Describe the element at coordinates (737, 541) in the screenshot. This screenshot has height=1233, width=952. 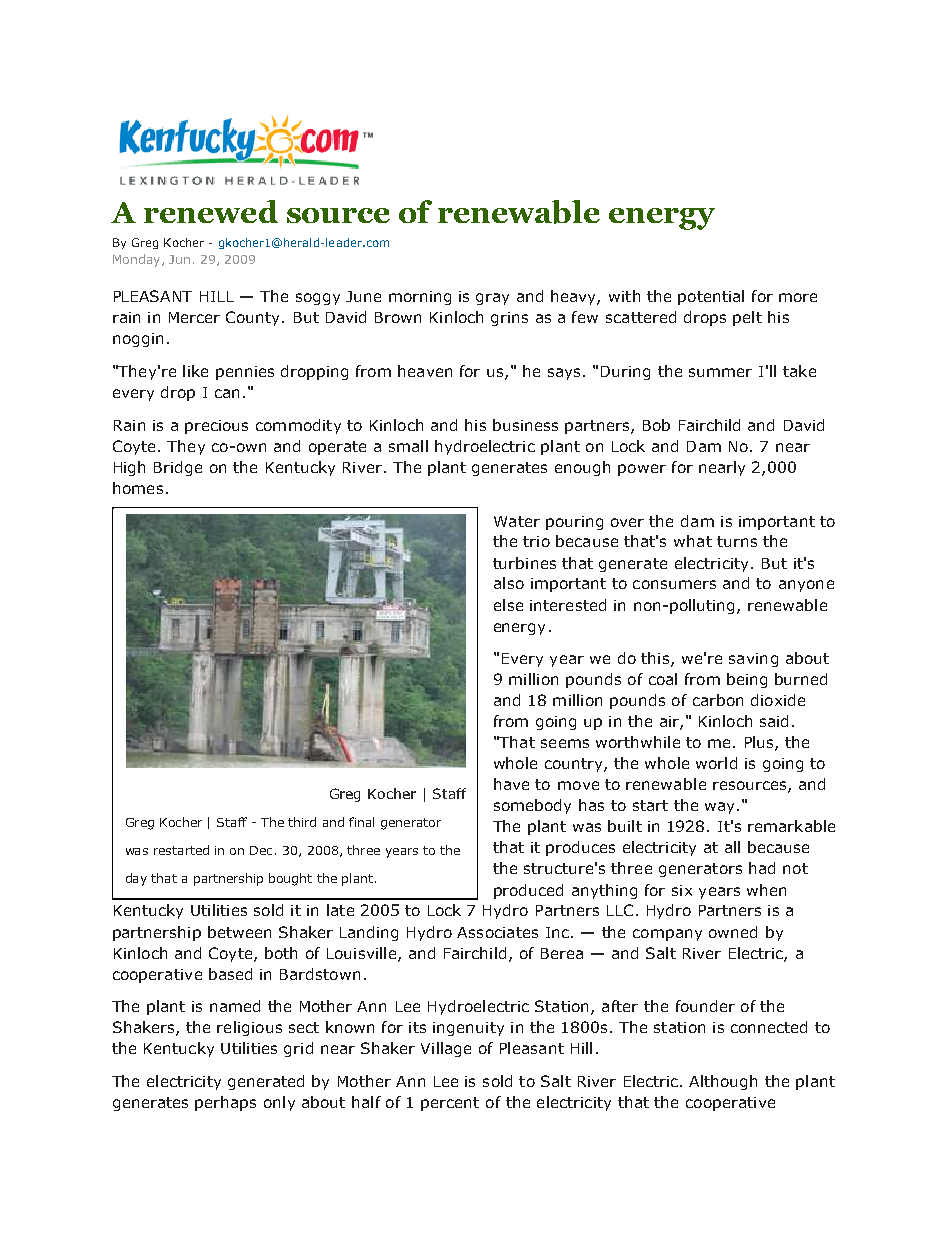
I see `turns` at that location.
